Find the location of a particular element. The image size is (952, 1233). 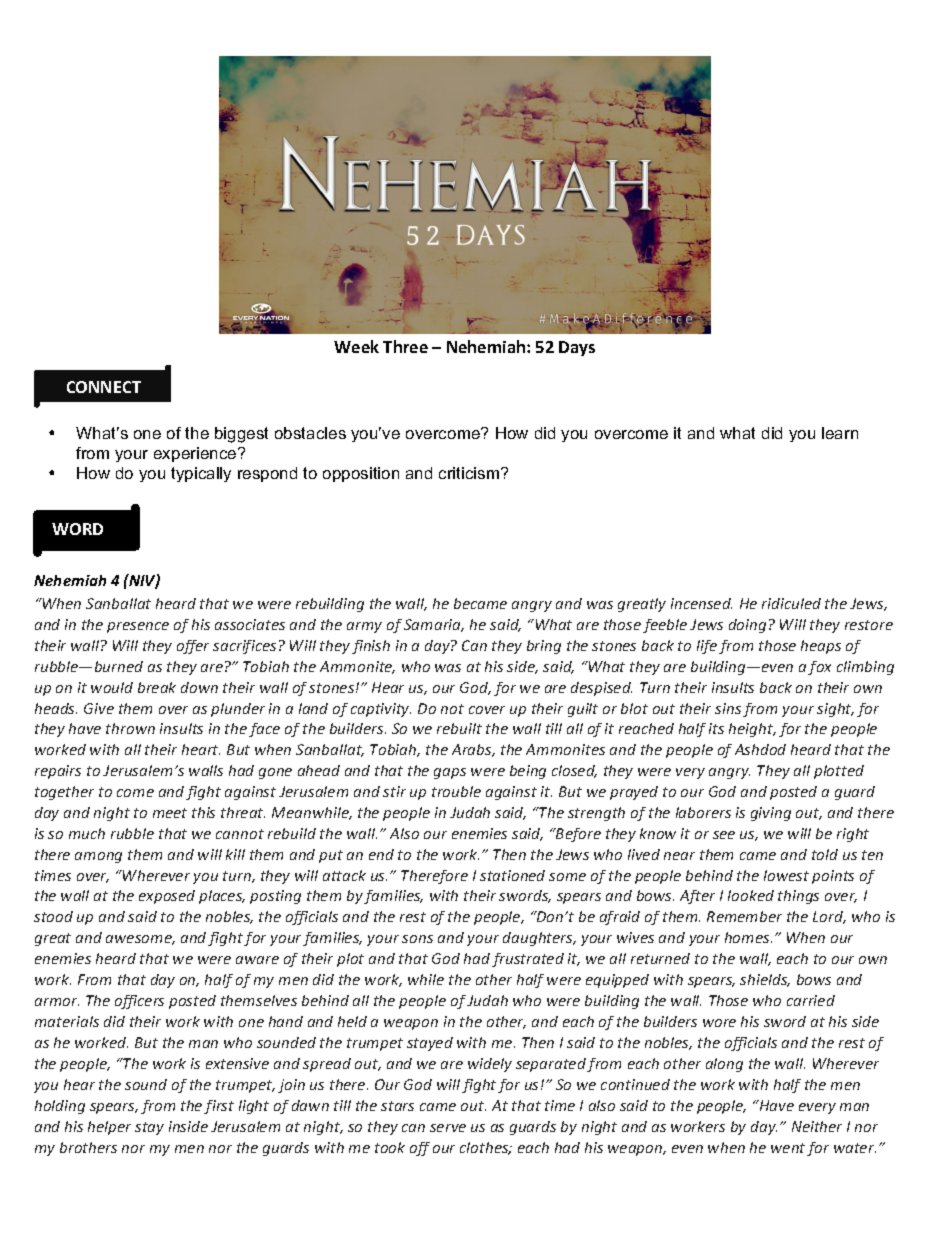

Three is located at coordinates (405, 346).
